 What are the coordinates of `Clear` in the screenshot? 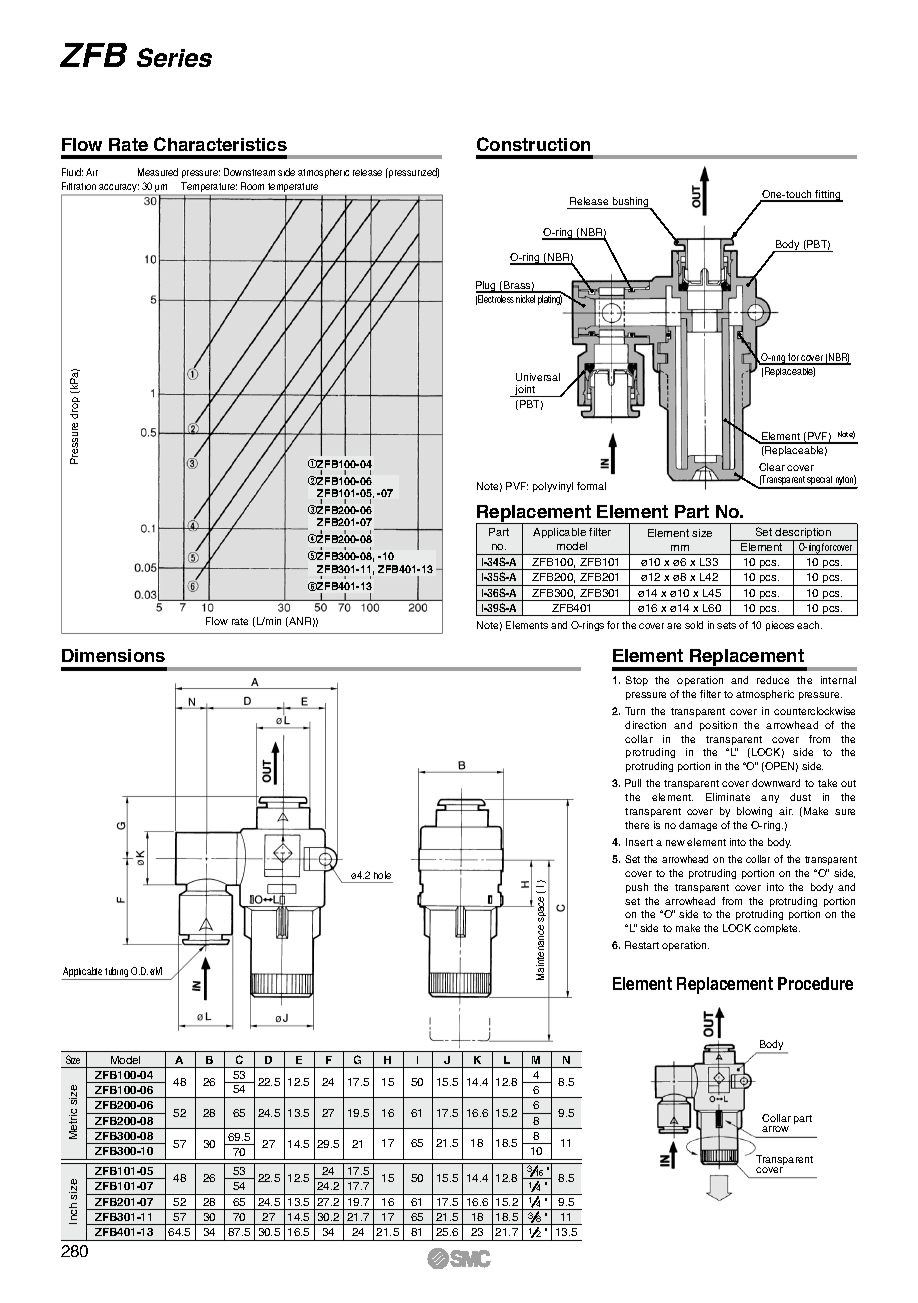 It's located at (772, 467).
